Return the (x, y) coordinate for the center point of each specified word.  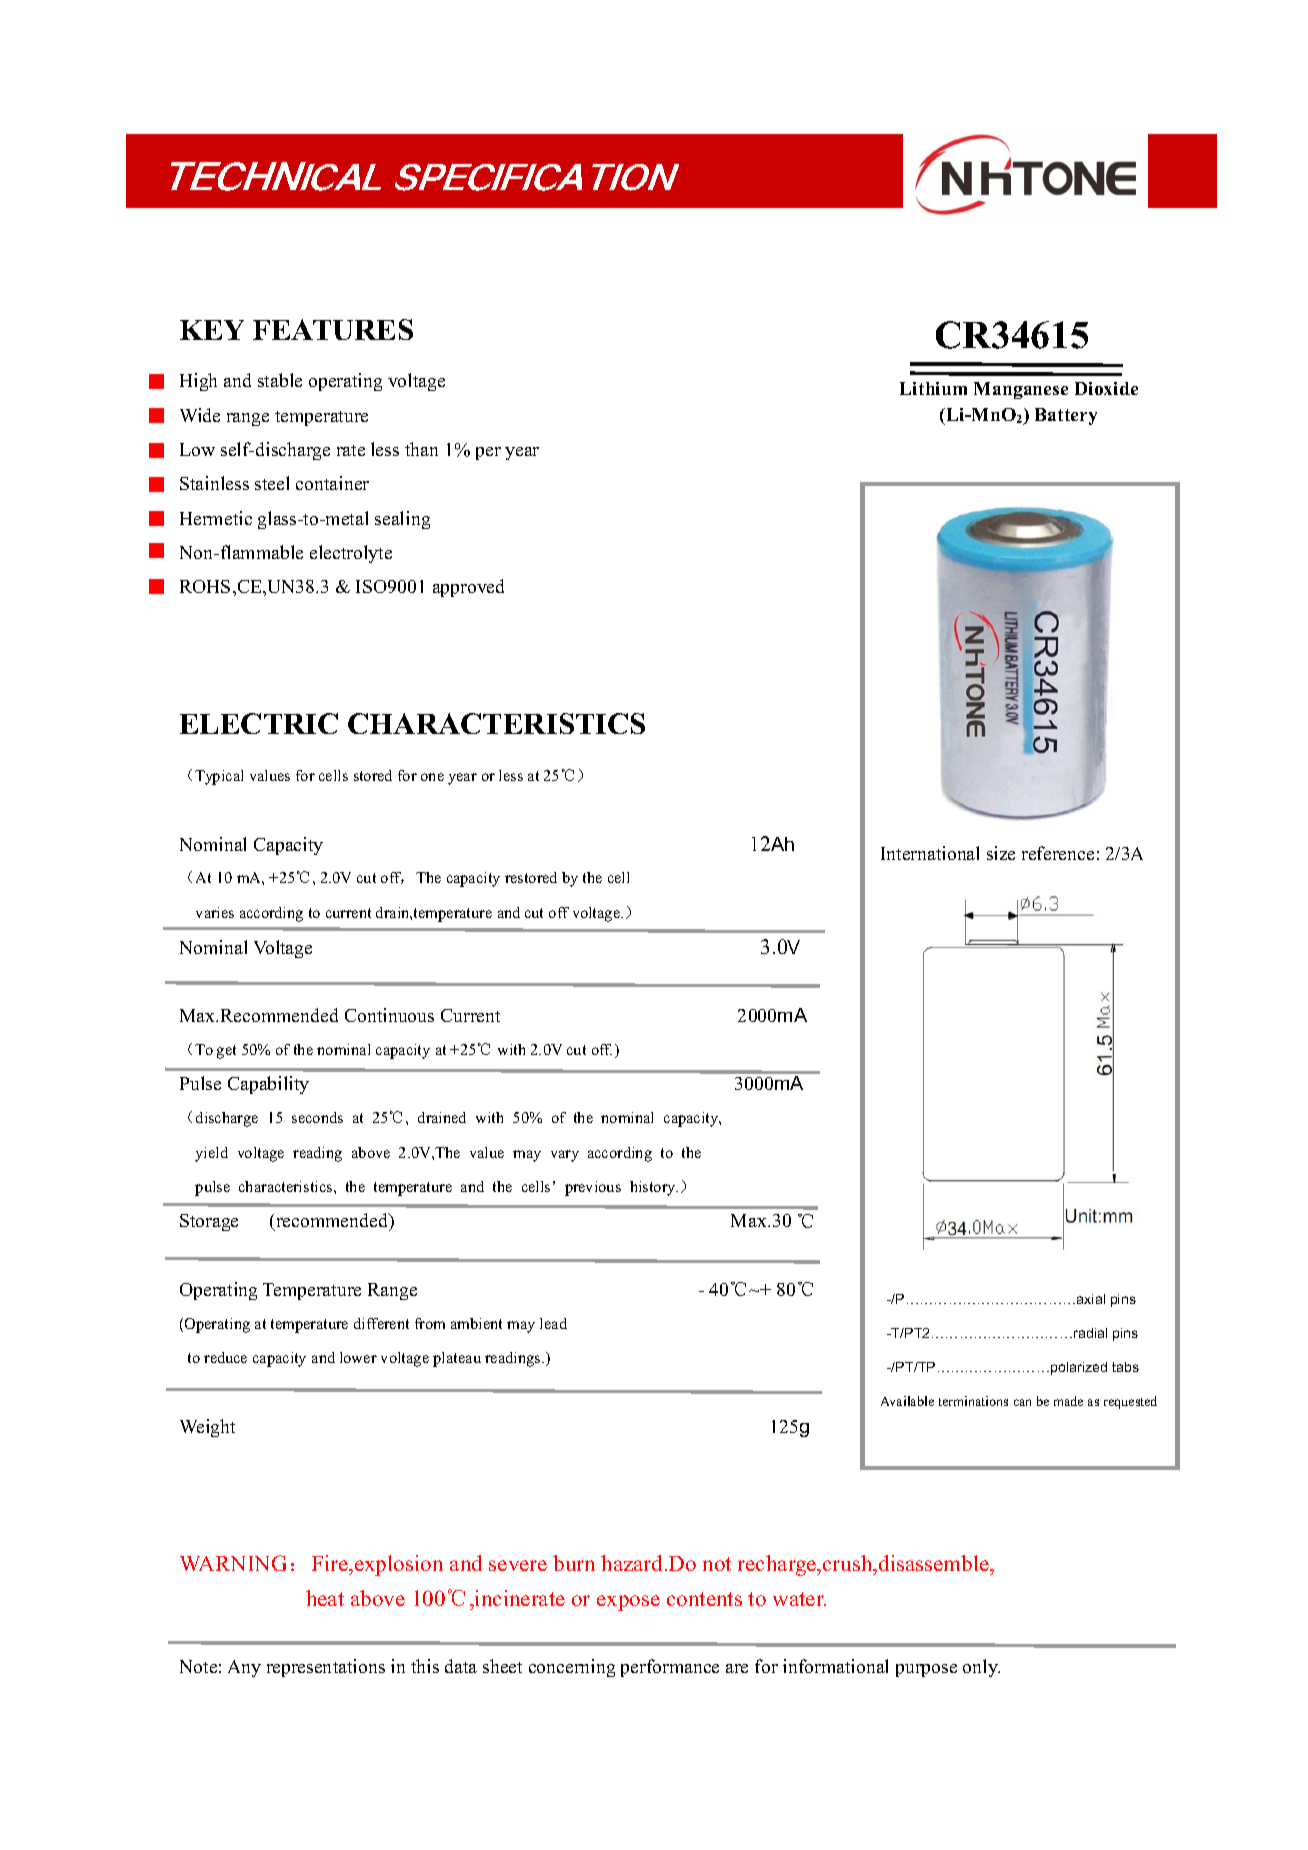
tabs (1125, 1367)
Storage (209, 1222)
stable (280, 380)
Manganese (1021, 390)
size (1001, 853)
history (654, 1188)
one (432, 777)
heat (325, 1598)
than (421, 449)
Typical (219, 777)
